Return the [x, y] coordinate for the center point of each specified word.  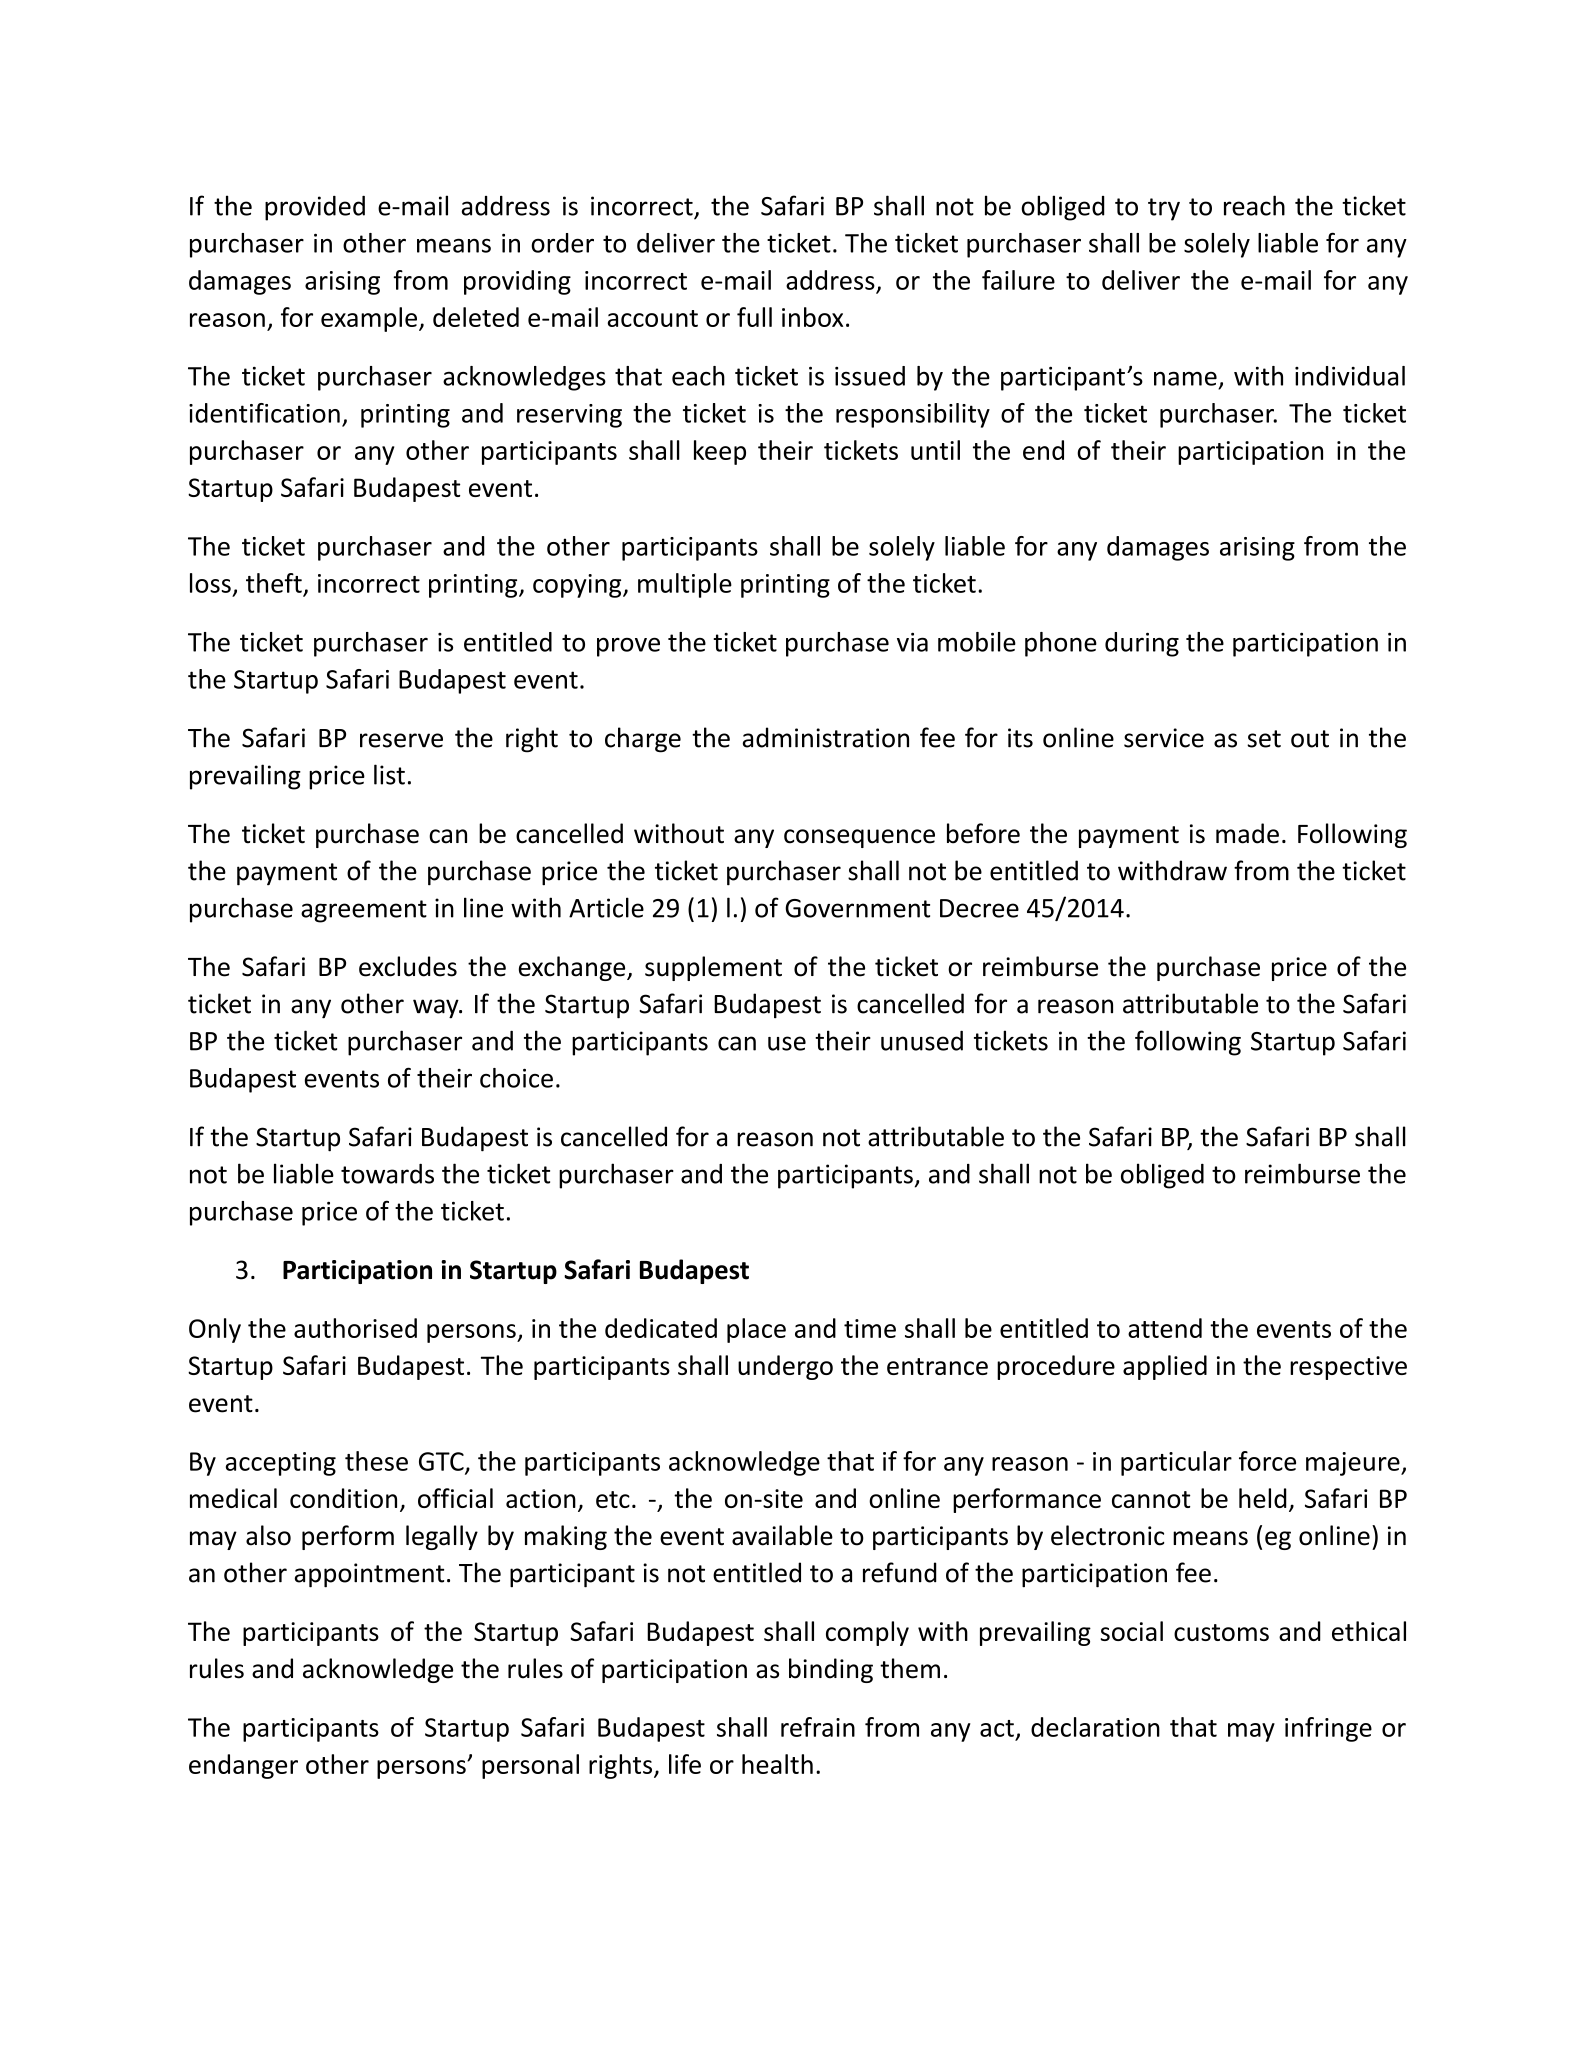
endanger [243, 1766]
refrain [818, 1727]
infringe [1328, 1729]
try [1164, 209]
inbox [812, 317]
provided [315, 208]
